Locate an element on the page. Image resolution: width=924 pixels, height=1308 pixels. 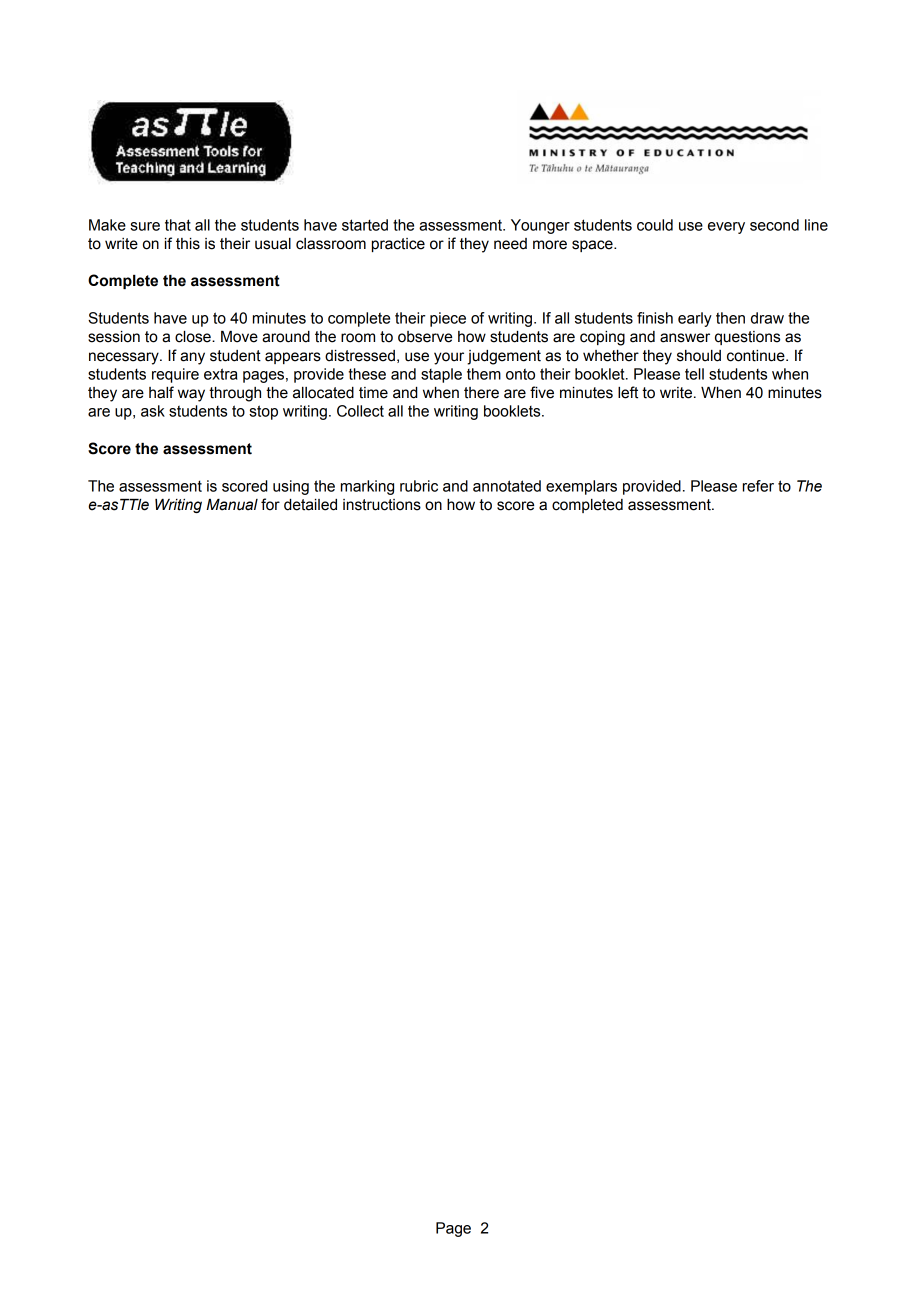
need is located at coordinates (510, 244).
